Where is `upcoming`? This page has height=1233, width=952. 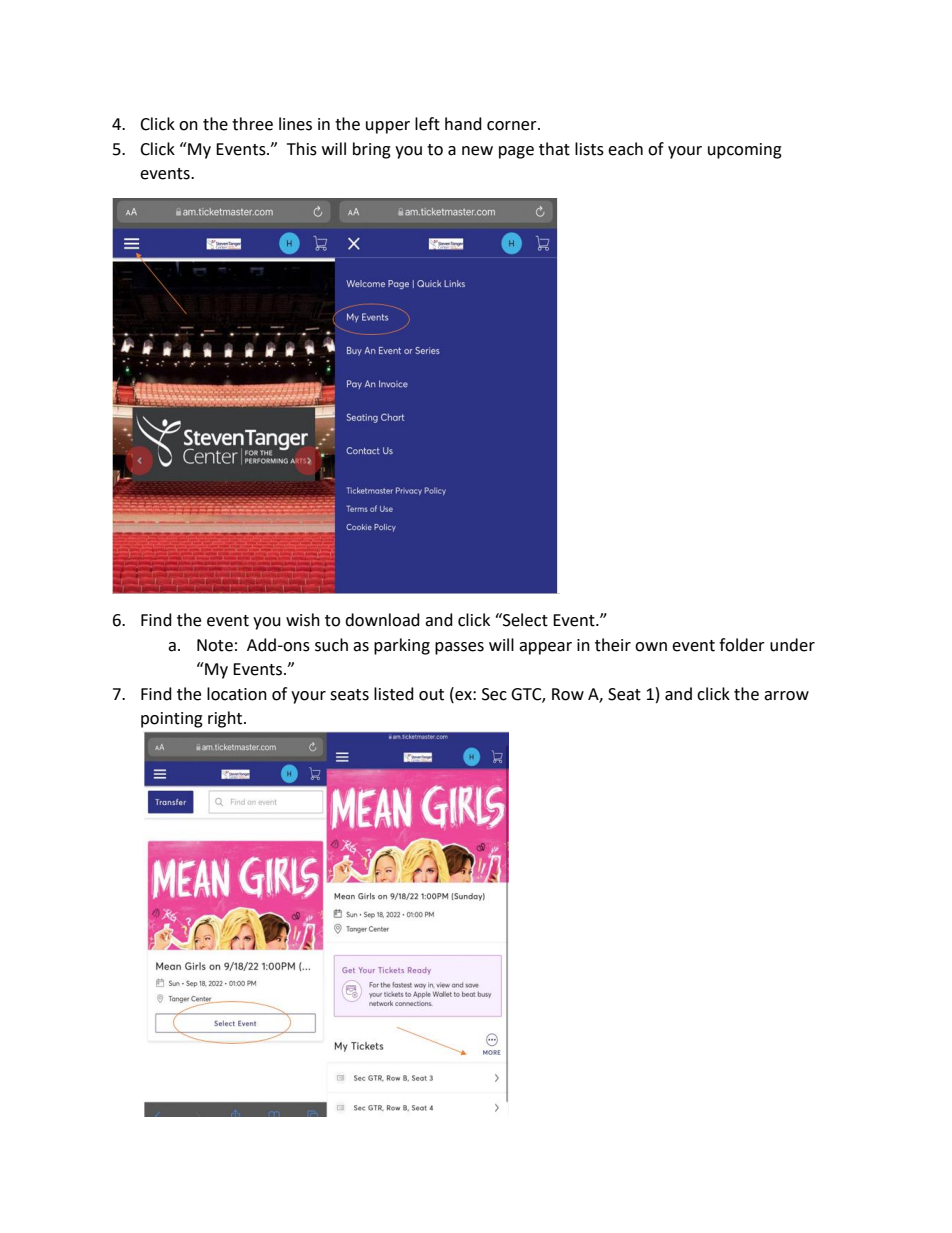
upcoming is located at coordinates (745, 151).
